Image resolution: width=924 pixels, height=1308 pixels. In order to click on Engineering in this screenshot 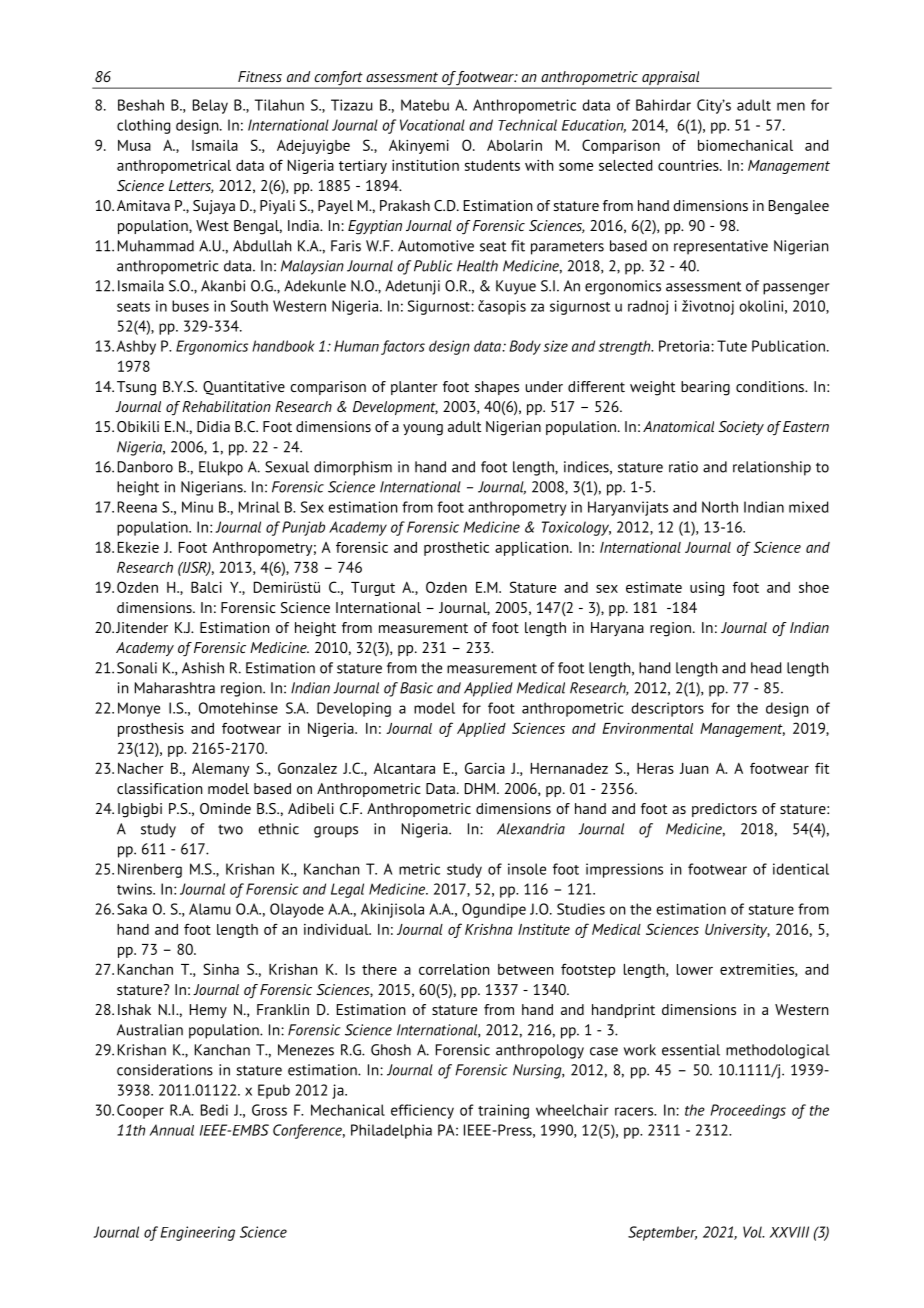, I will do `click(198, 1233)`.
